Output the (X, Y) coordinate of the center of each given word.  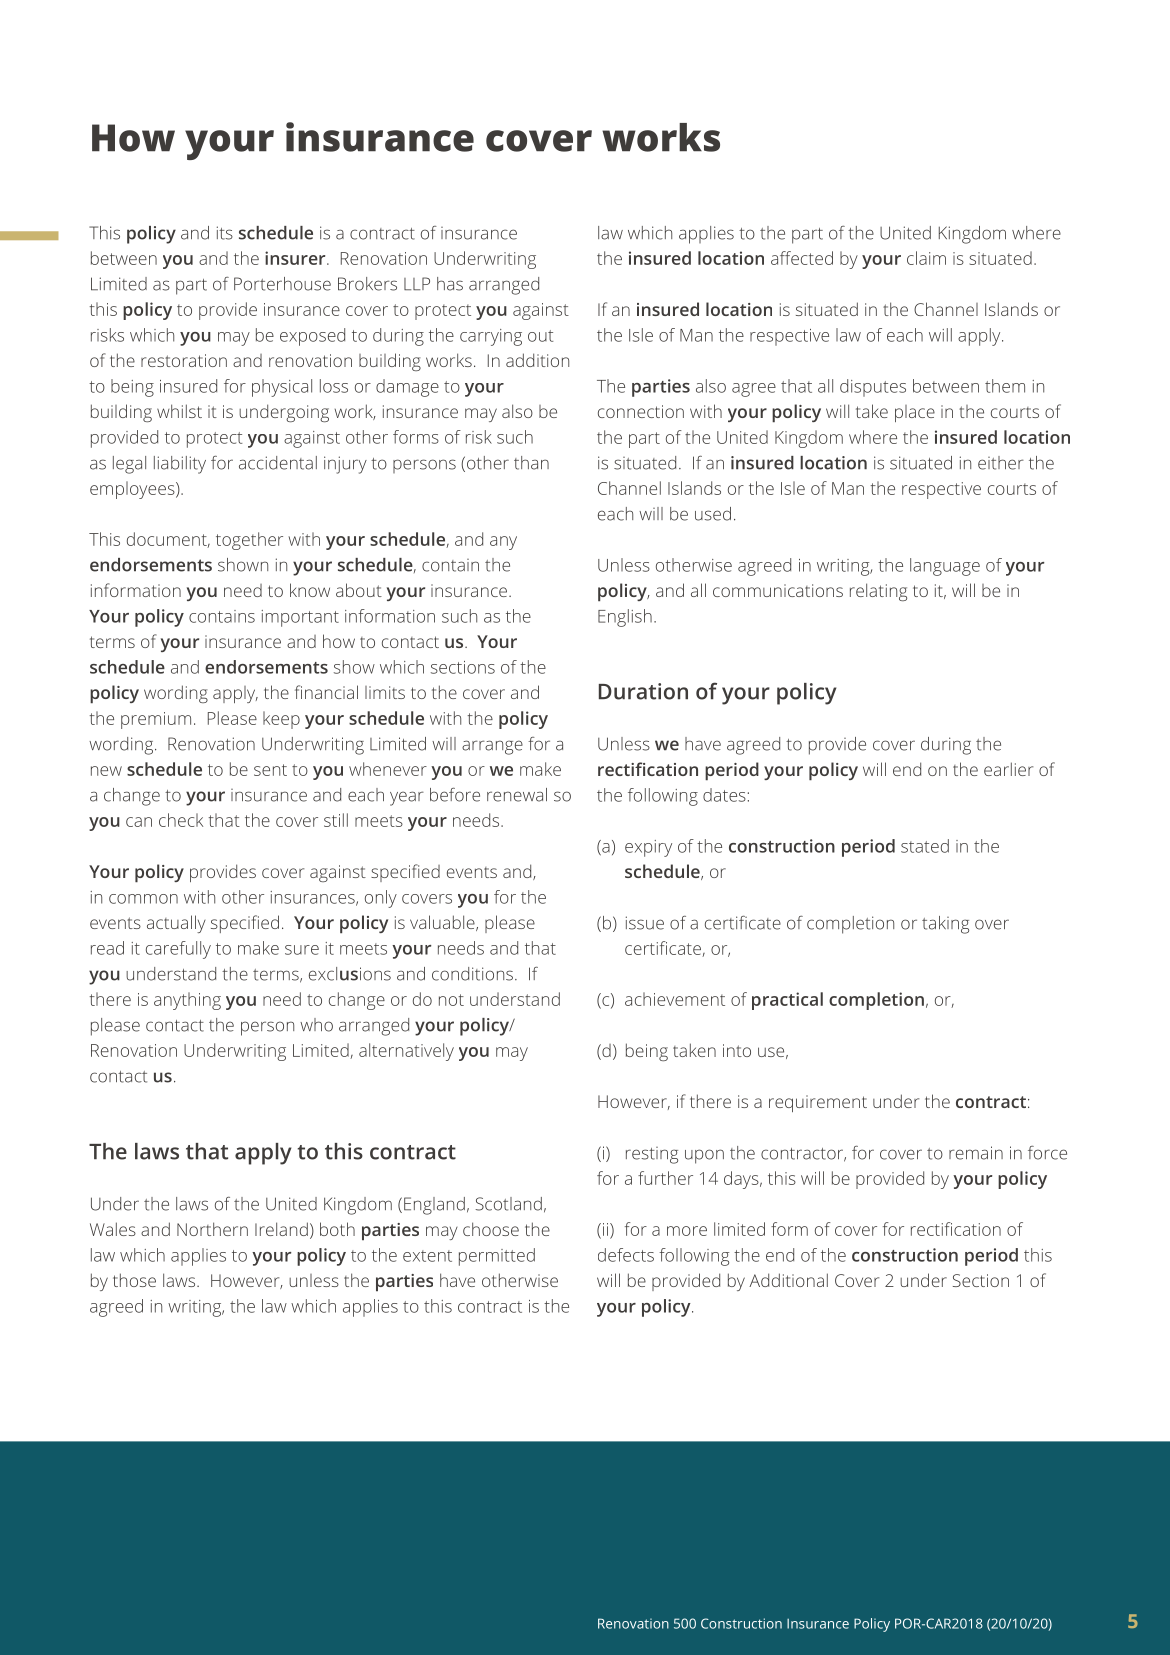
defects (626, 1255)
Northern (212, 1229)
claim (926, 258)
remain (976, 1153)
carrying (491, 337)
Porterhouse (282, 284)
